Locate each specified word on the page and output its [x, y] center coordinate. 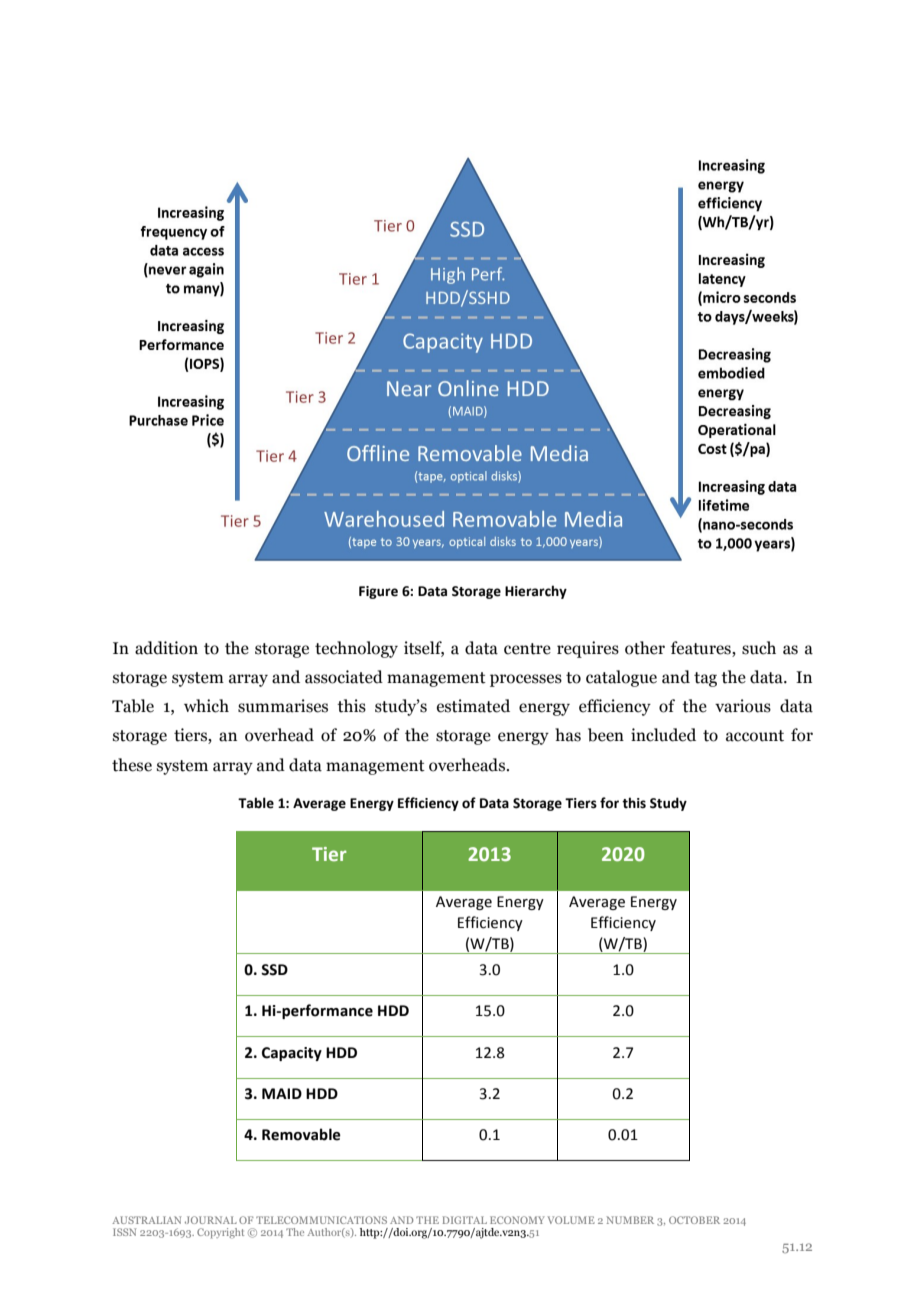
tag [705, 679]
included [663, 735]
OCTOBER [694, 1220]
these [132, 765]
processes [526, 680]
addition [166, 648]
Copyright [220, 1233]
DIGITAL [465, 1220]
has [568, 735]
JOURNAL [211, 1220]
